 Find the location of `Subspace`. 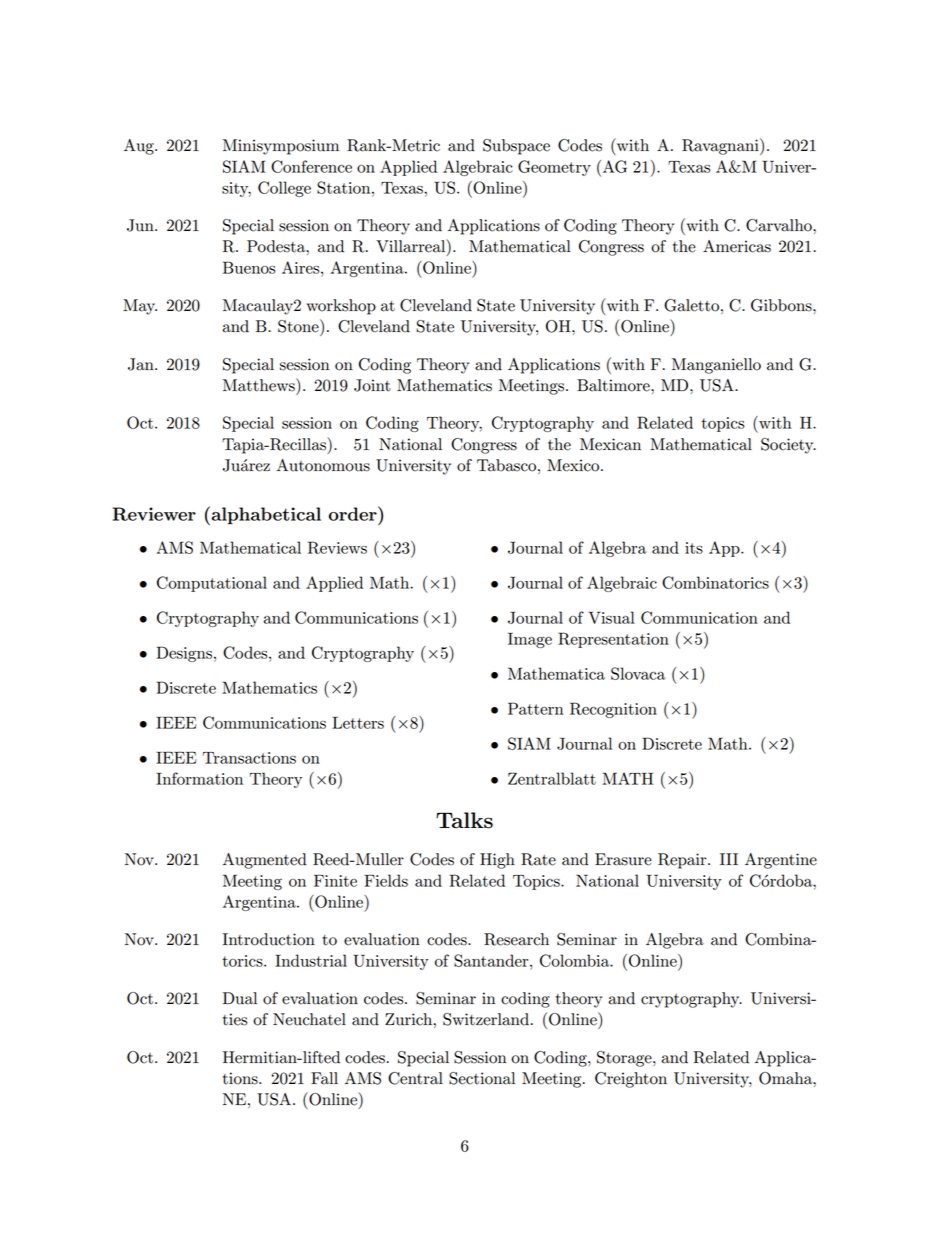

Subspace is located at coordinates (516, 147).
